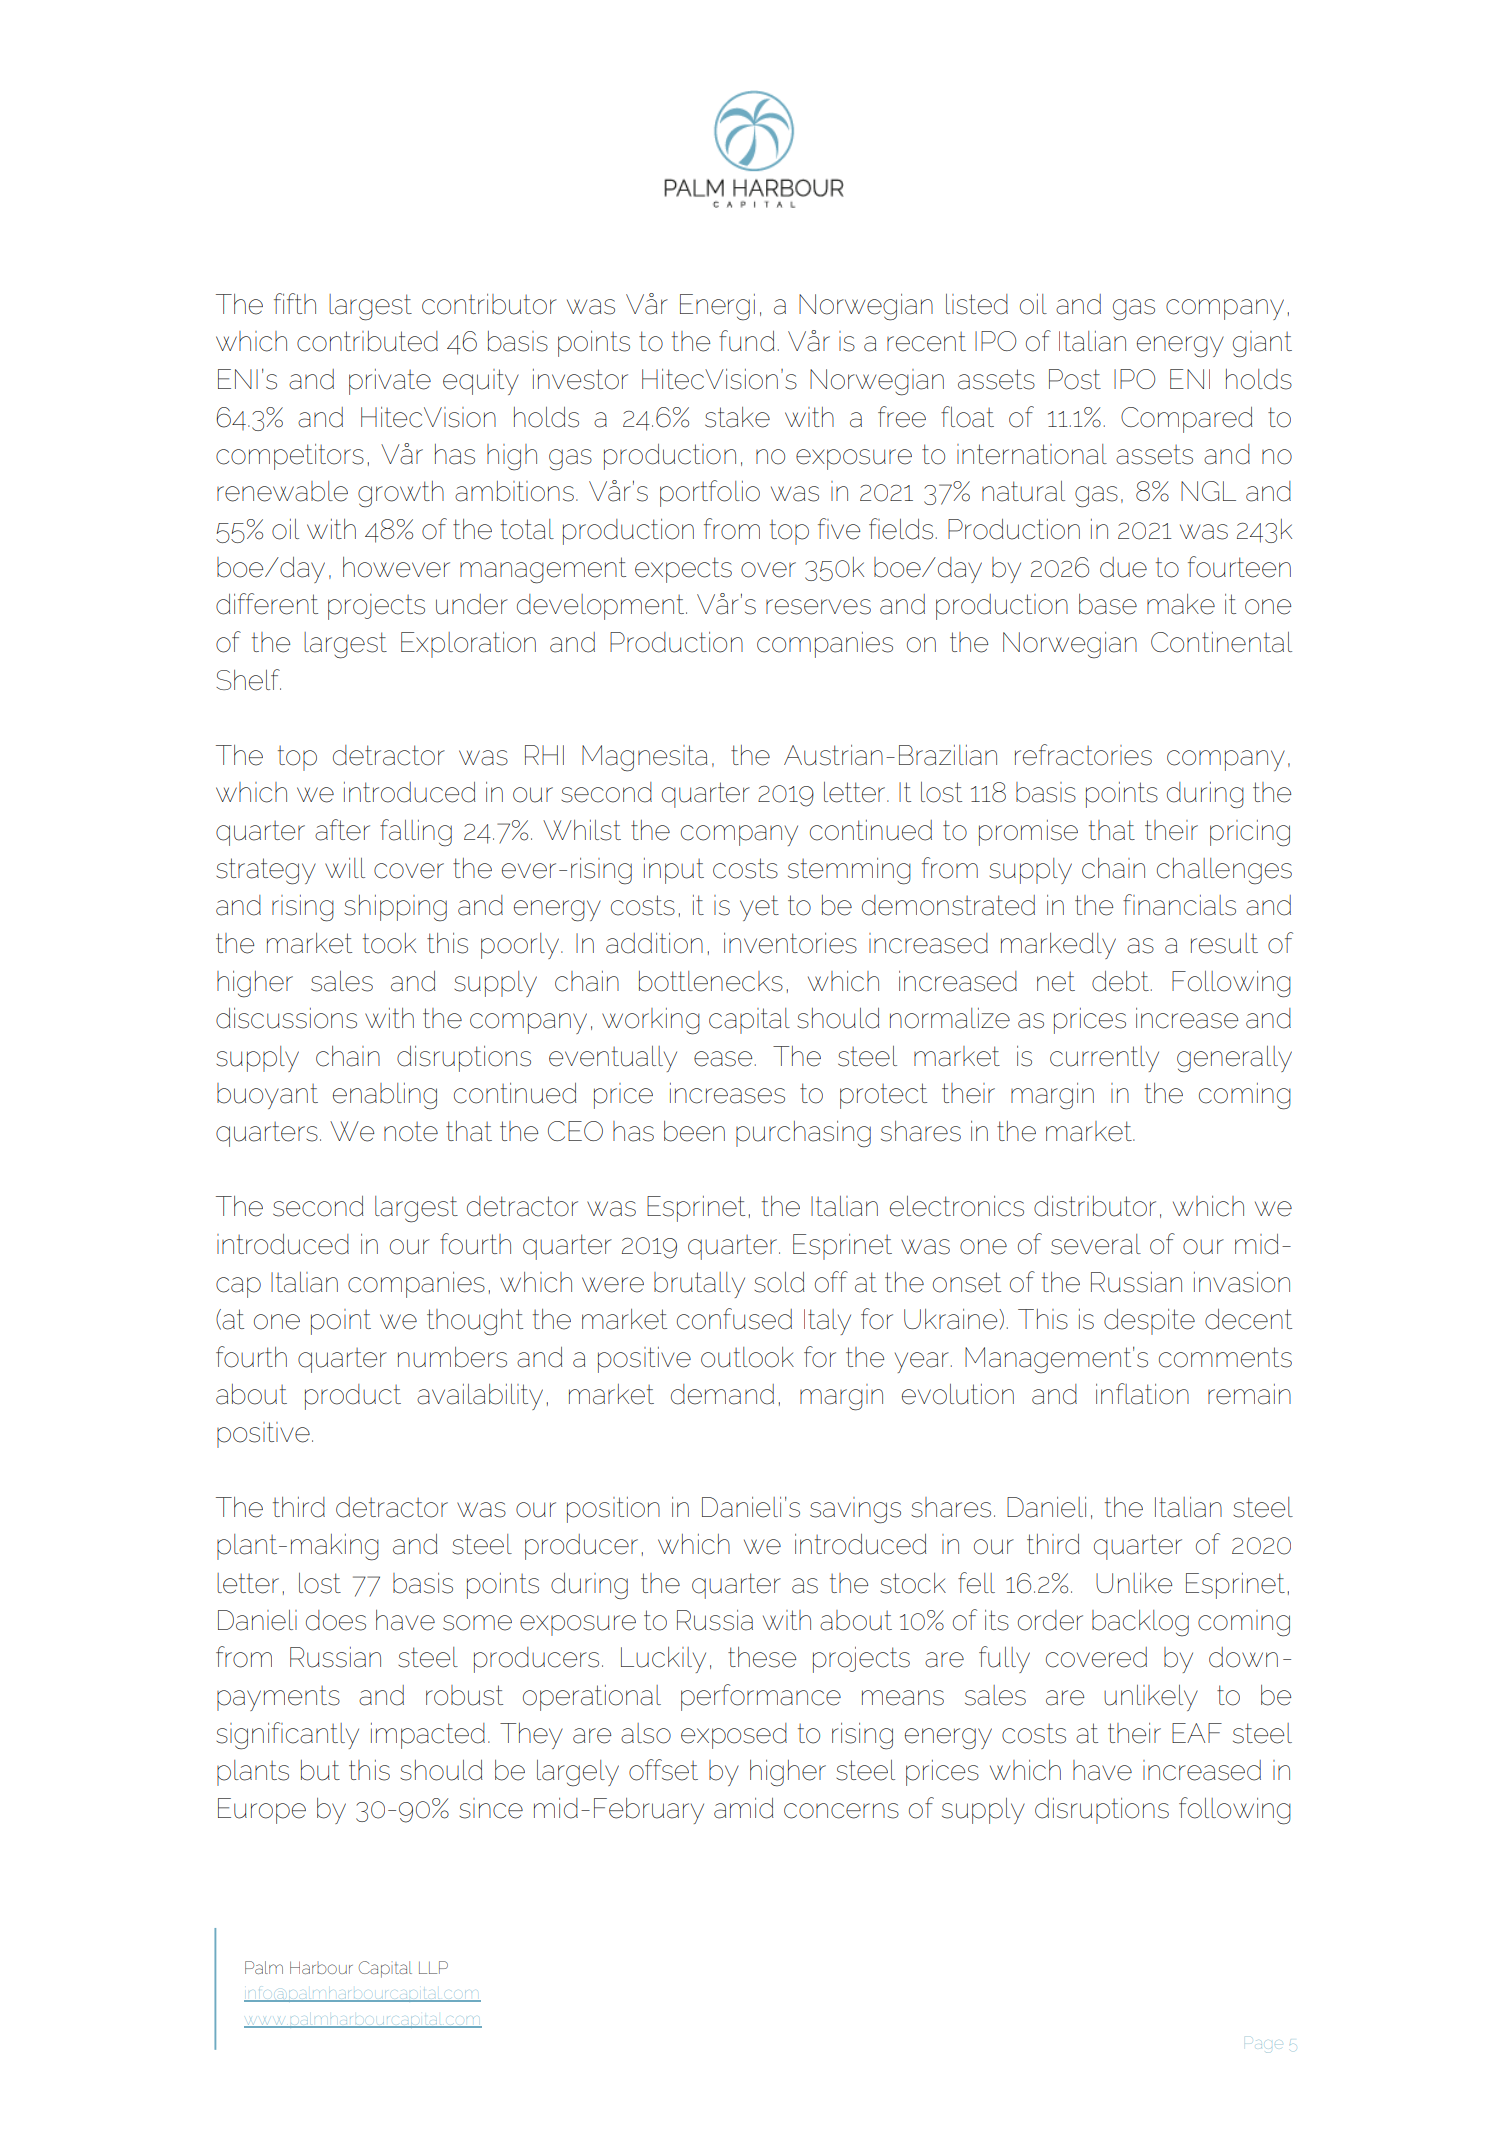  Describe the element at coordinates (759, 908) in the screenshot. I see `yet` at that location.
